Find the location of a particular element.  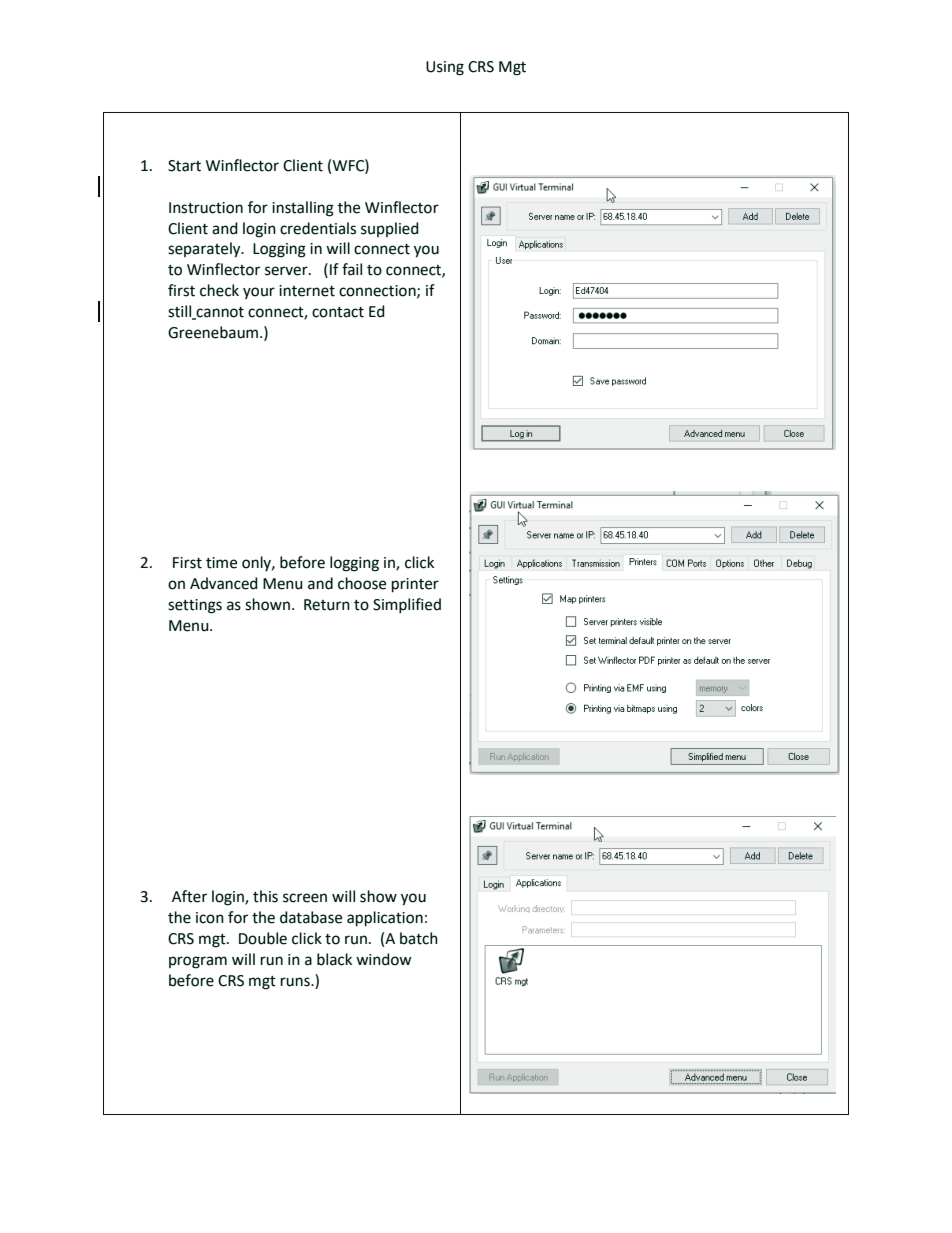

settings is located at coordinates (195, 606).
